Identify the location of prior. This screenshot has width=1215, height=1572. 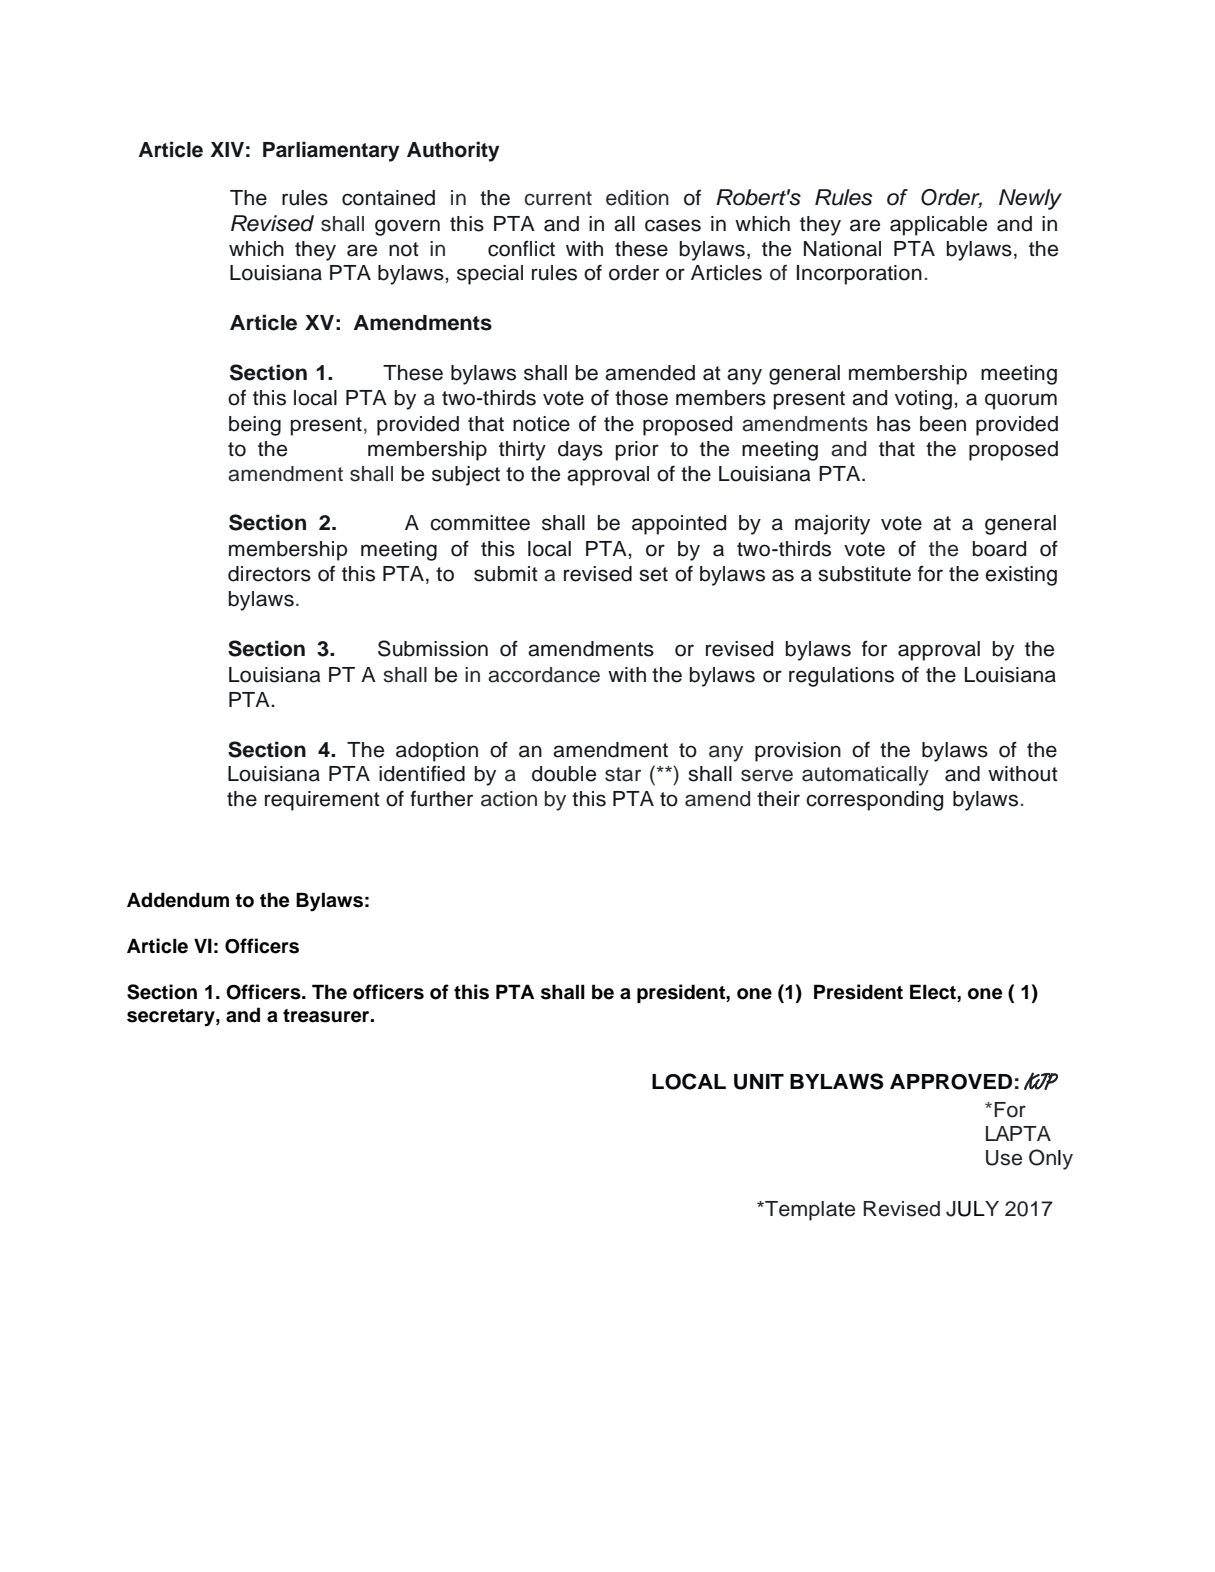
(637, 451).
